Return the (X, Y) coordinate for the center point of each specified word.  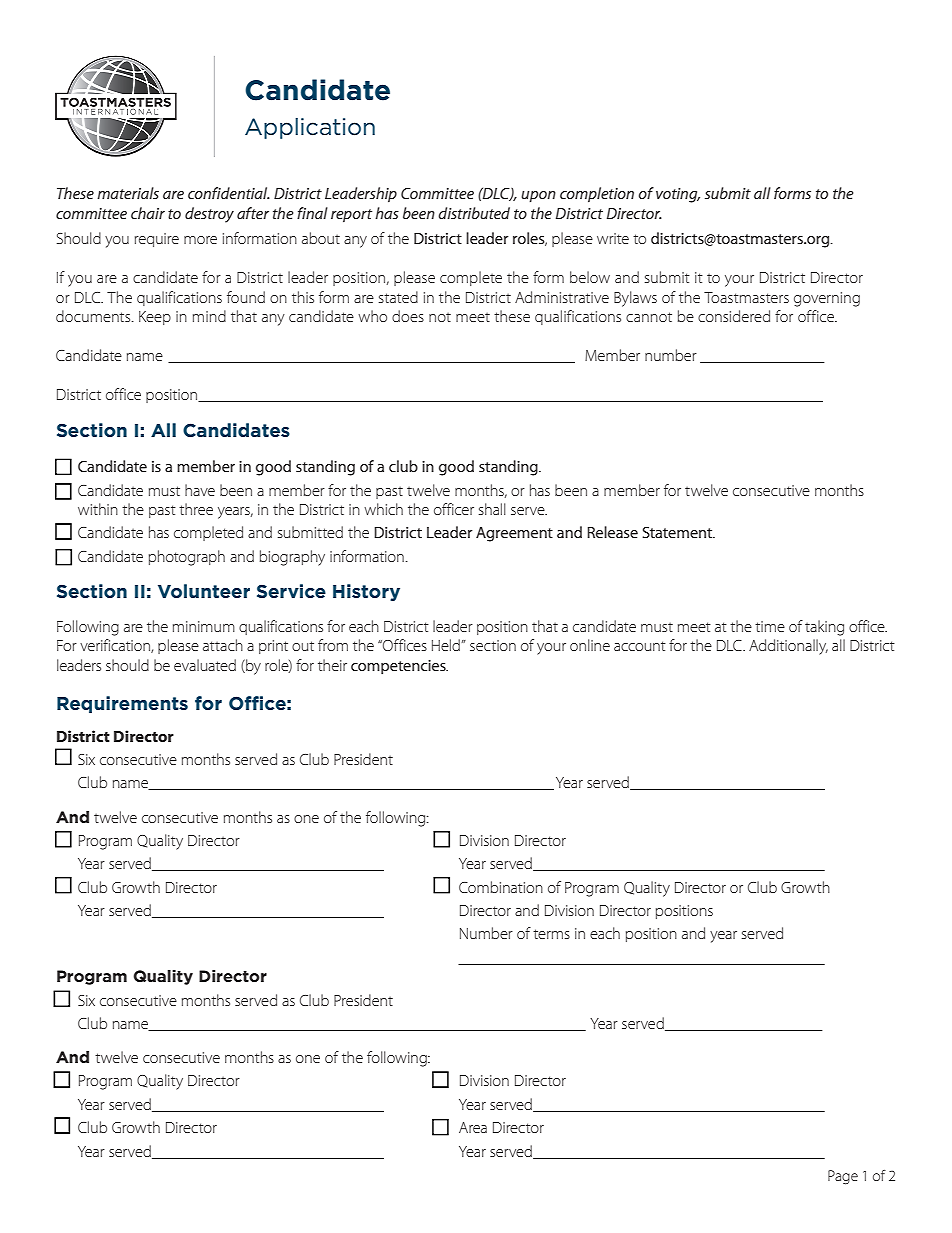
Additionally (788, 647)
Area (473, 1127)
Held (446, 645)
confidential (229, 193)
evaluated (205, 665)
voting (678, 195)
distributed (474, 213)
